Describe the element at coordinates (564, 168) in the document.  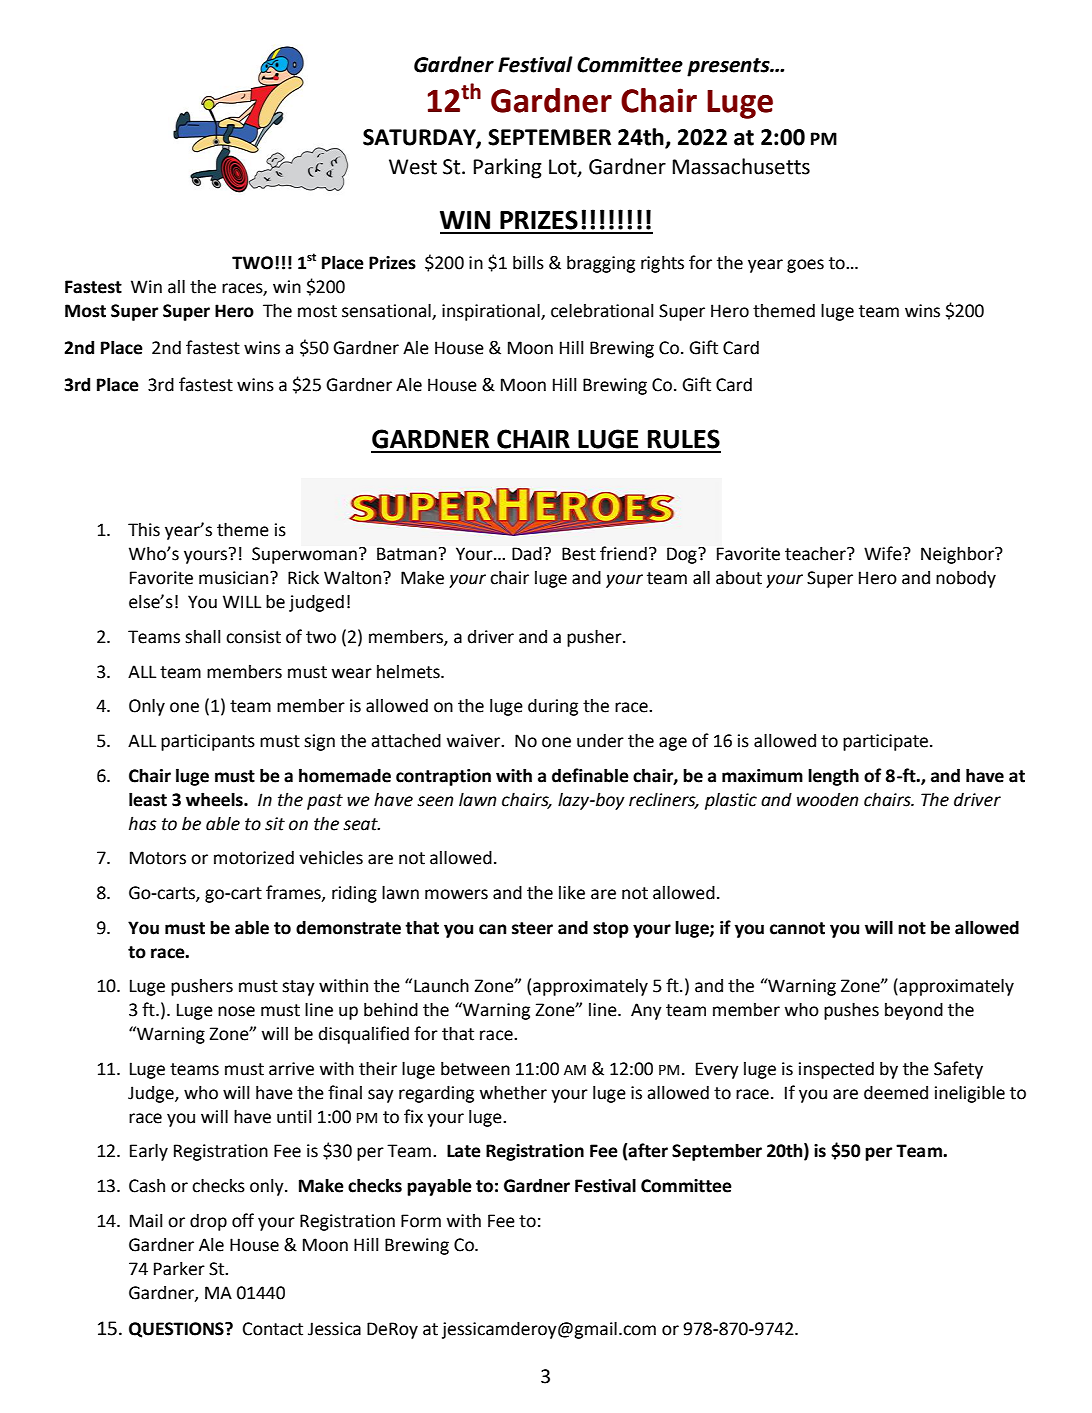
I see `Lot` at that location.
